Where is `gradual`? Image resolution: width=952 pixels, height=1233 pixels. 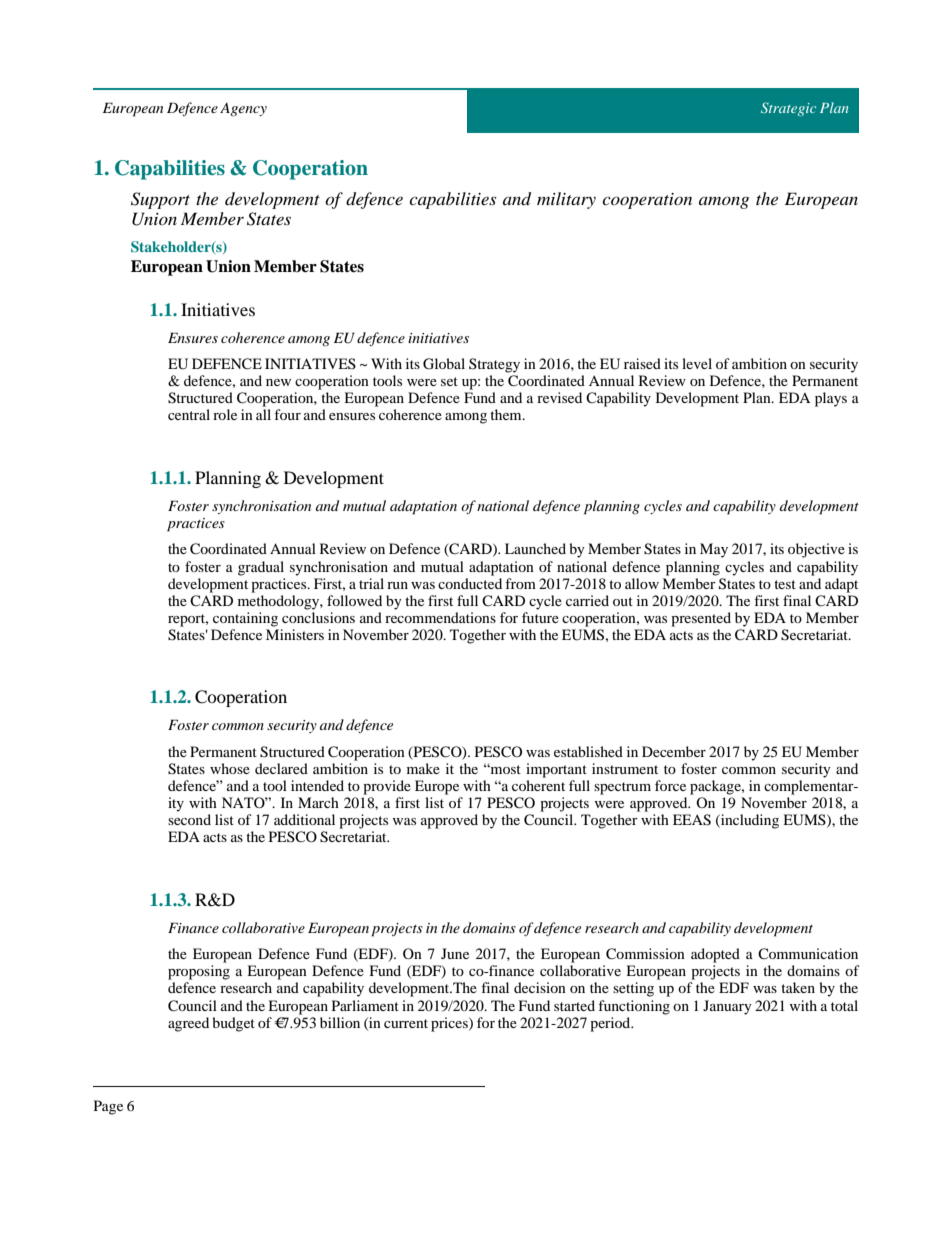
gradual is located at coordinates (261, 568).
